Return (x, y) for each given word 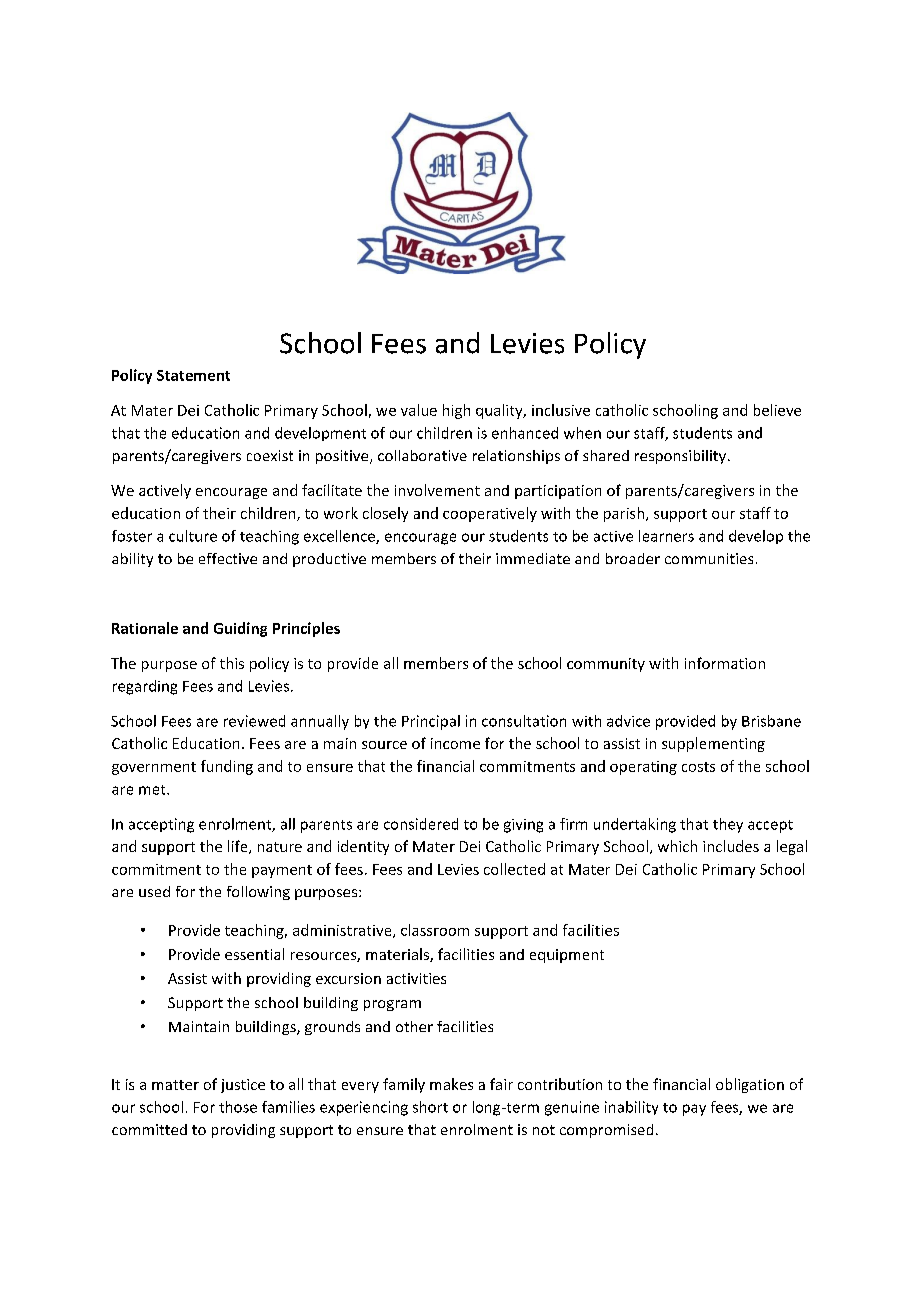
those (238, 1107)
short (430, 1107)
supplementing (713, 744)
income (455, 743)
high (456, 411)
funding (227, 767)
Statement (193, 375)
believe (777, 410)
